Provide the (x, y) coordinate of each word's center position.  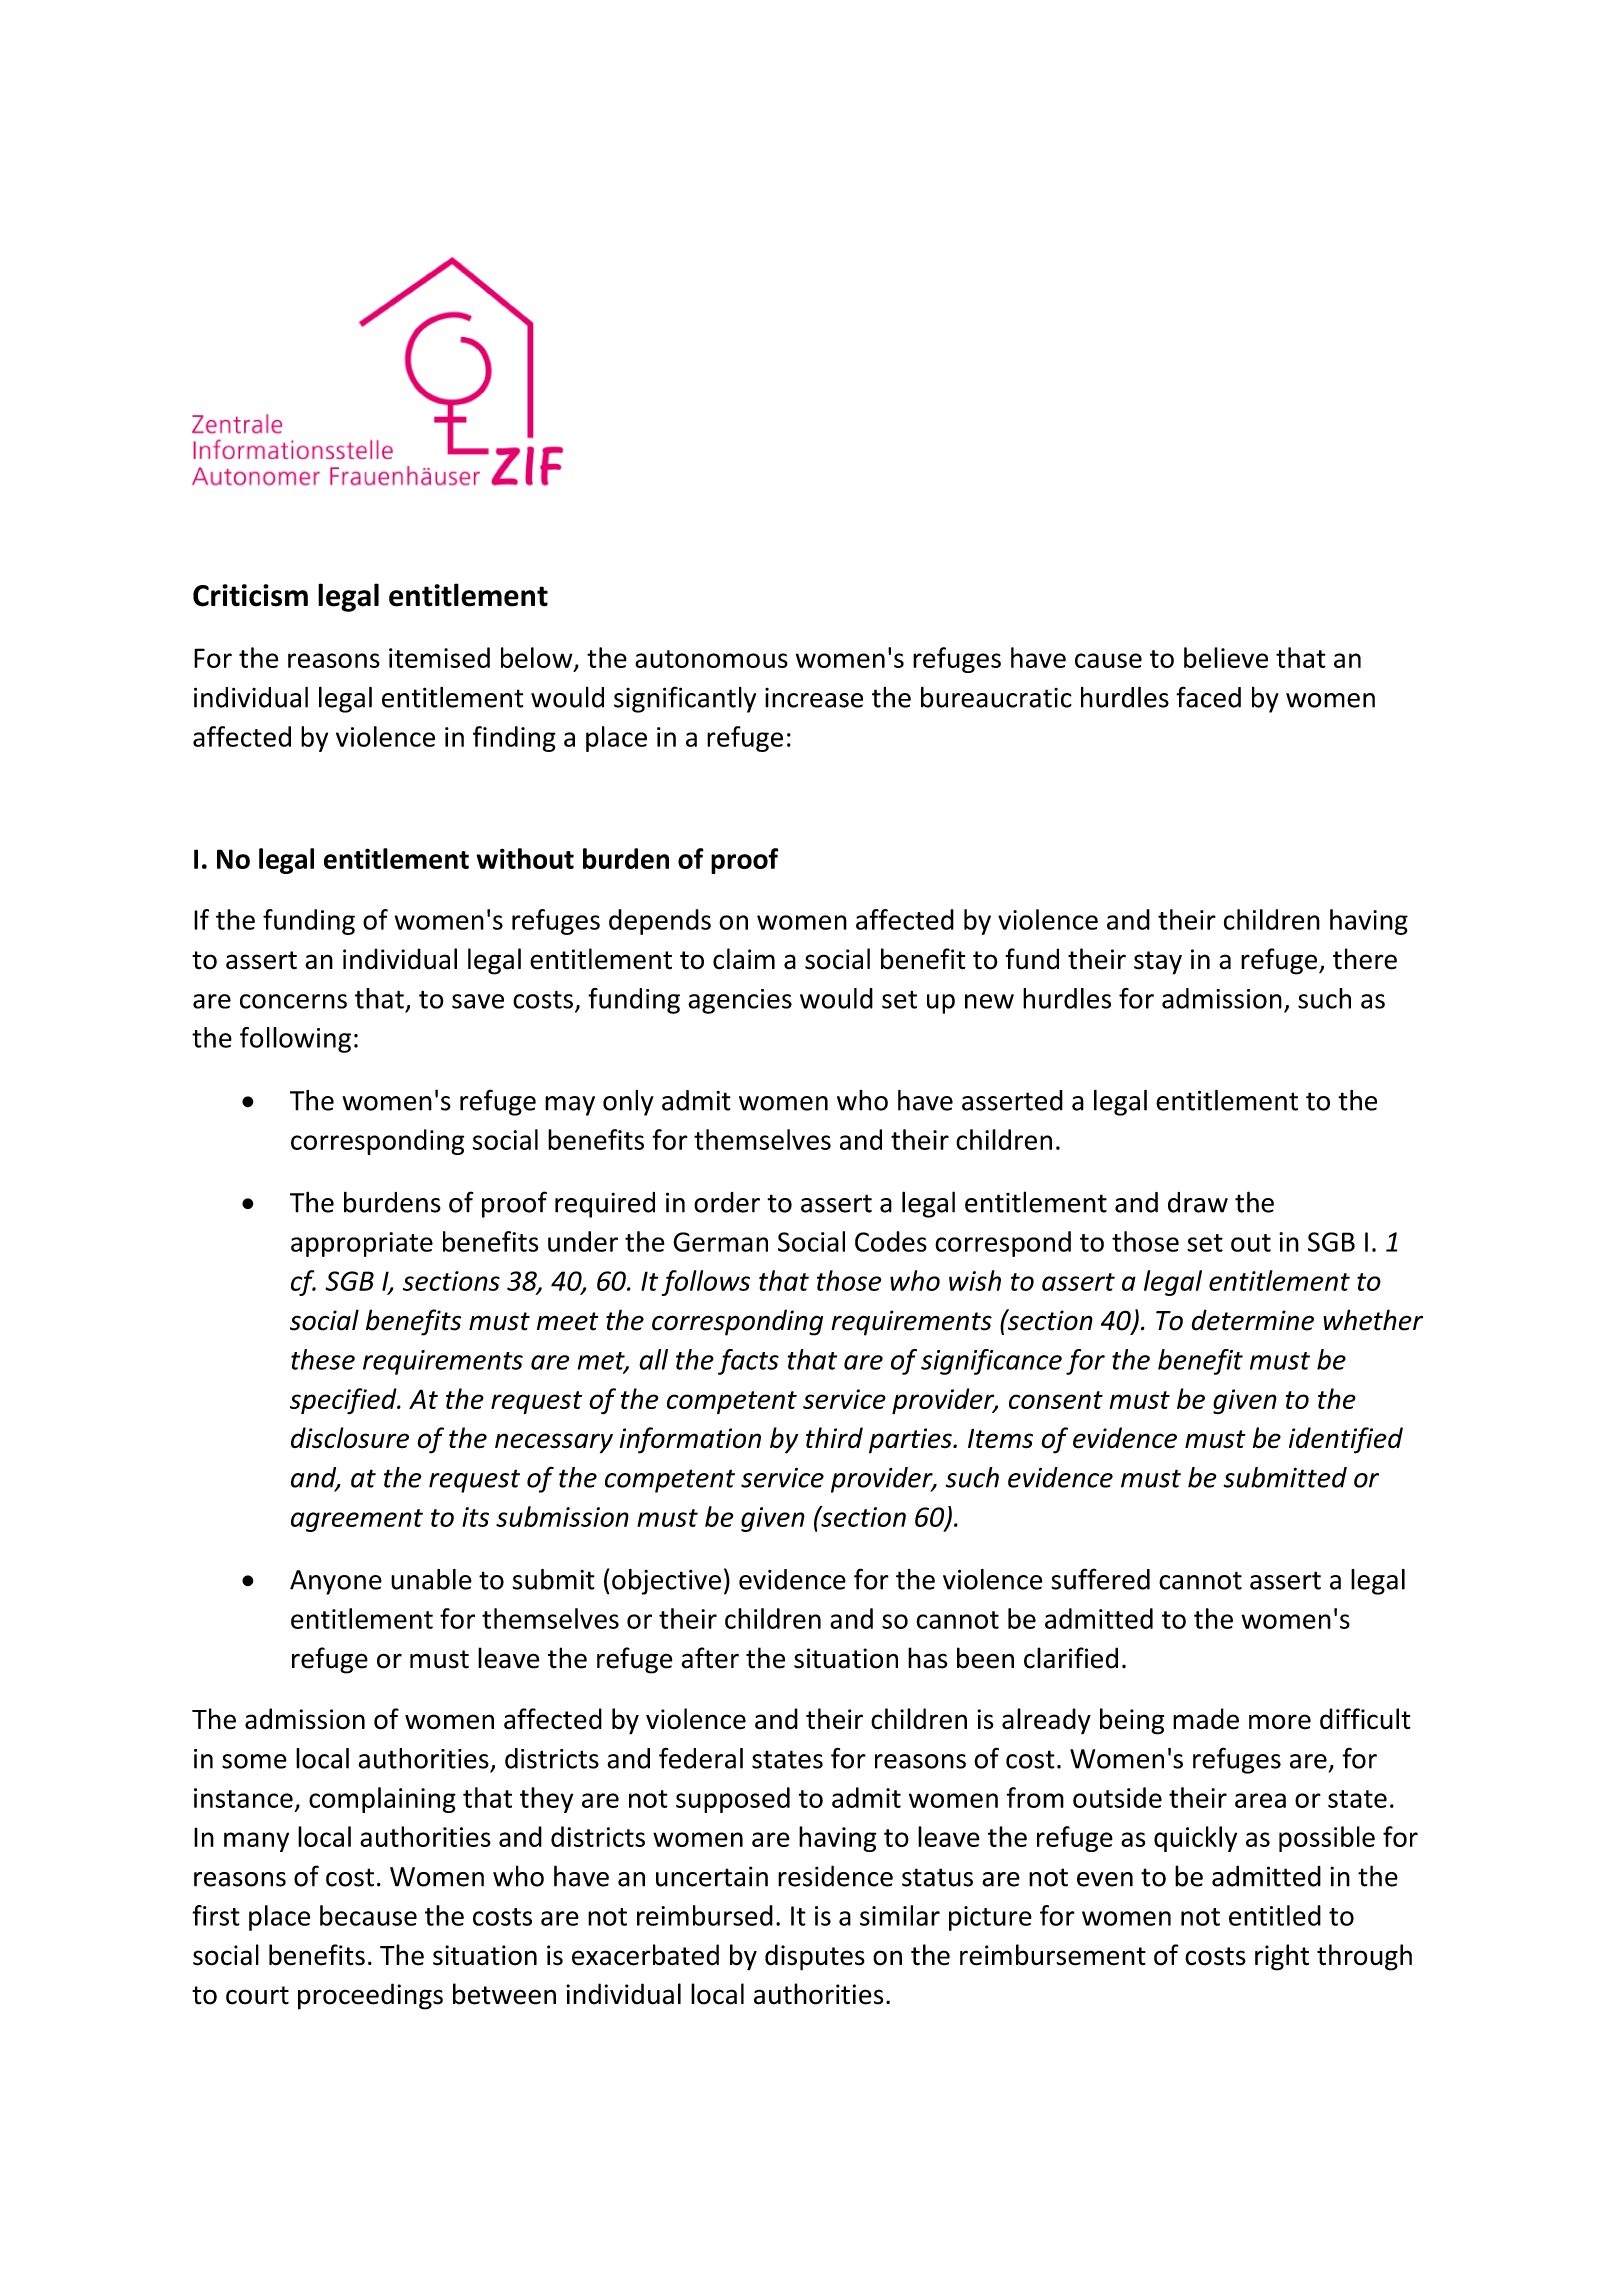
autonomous (711, 659)
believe (1226, 657)
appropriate (362, 1244)
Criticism (250, 595)
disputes (815, 1957)
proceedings (370, 1996)
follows (706, 1283)
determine (1252, 1320)
